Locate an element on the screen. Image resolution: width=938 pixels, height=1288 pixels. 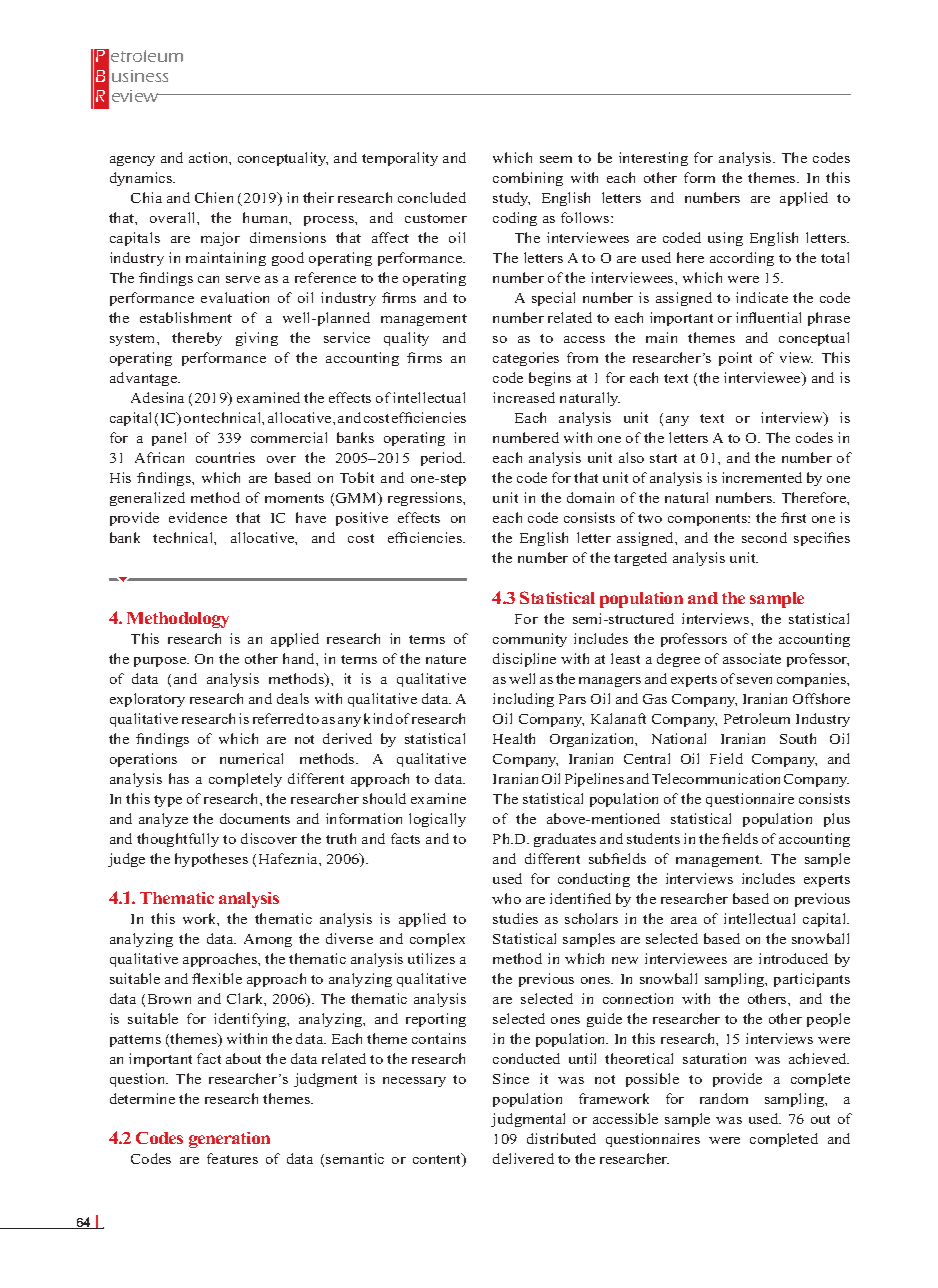
purpose is located at coordinates (161, 662).
